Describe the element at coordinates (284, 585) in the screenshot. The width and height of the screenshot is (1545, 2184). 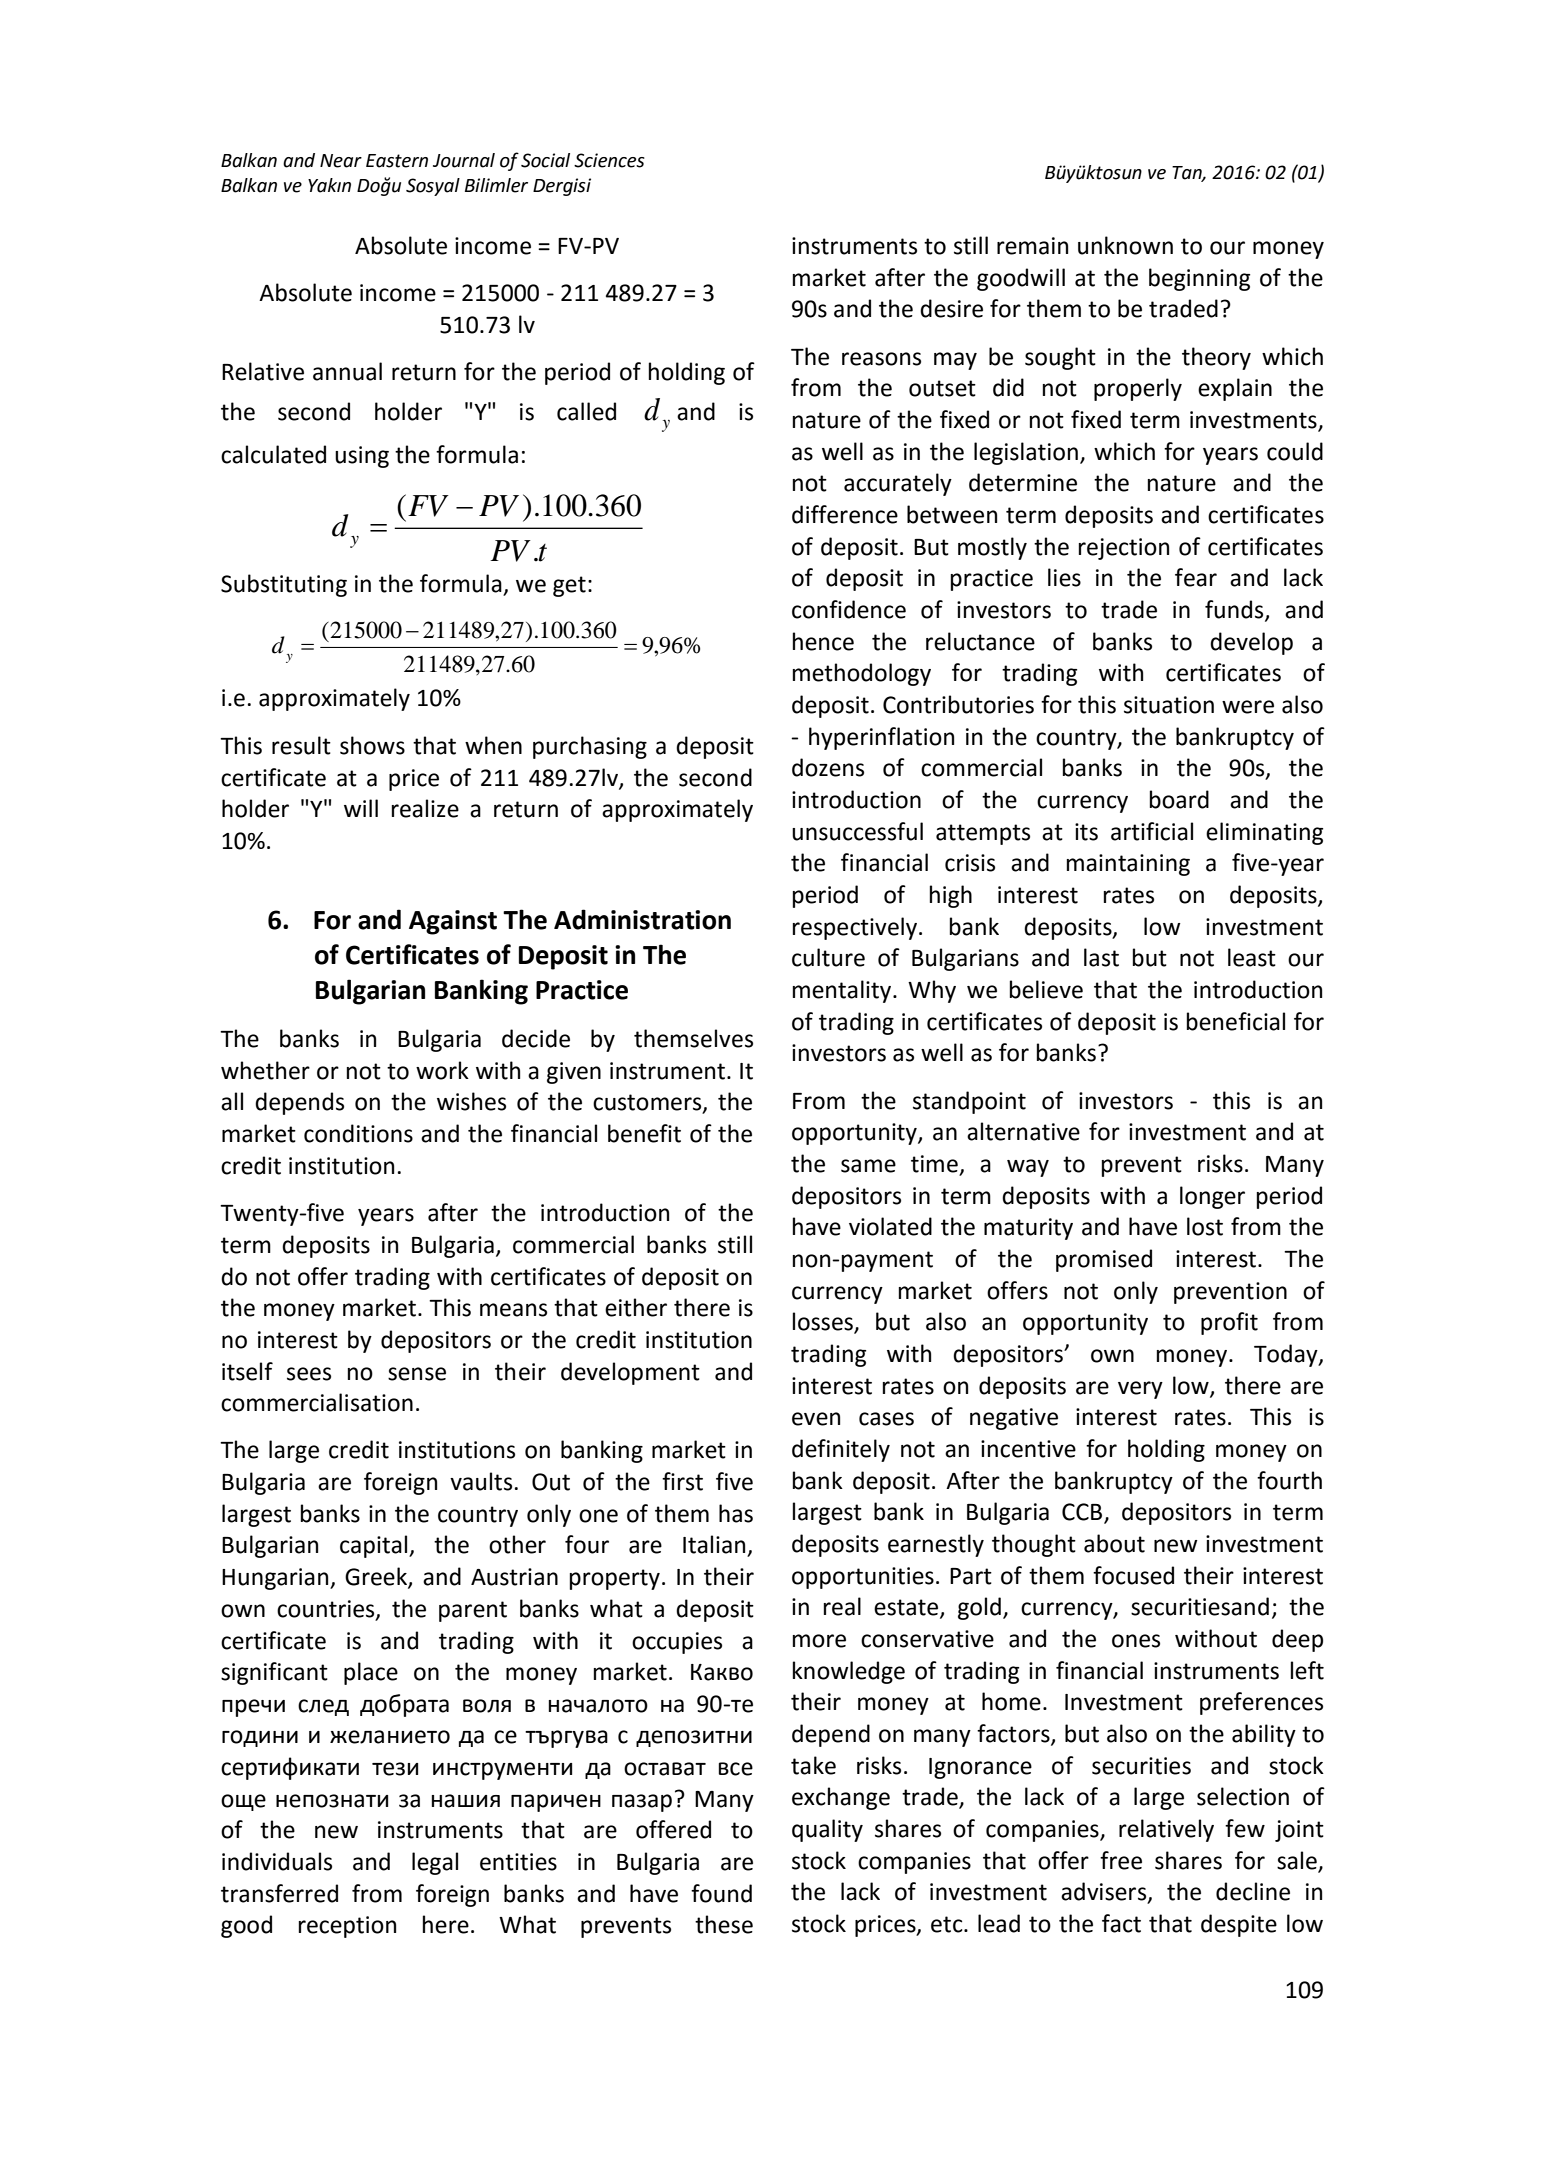
I see `Substituting` at that location.
